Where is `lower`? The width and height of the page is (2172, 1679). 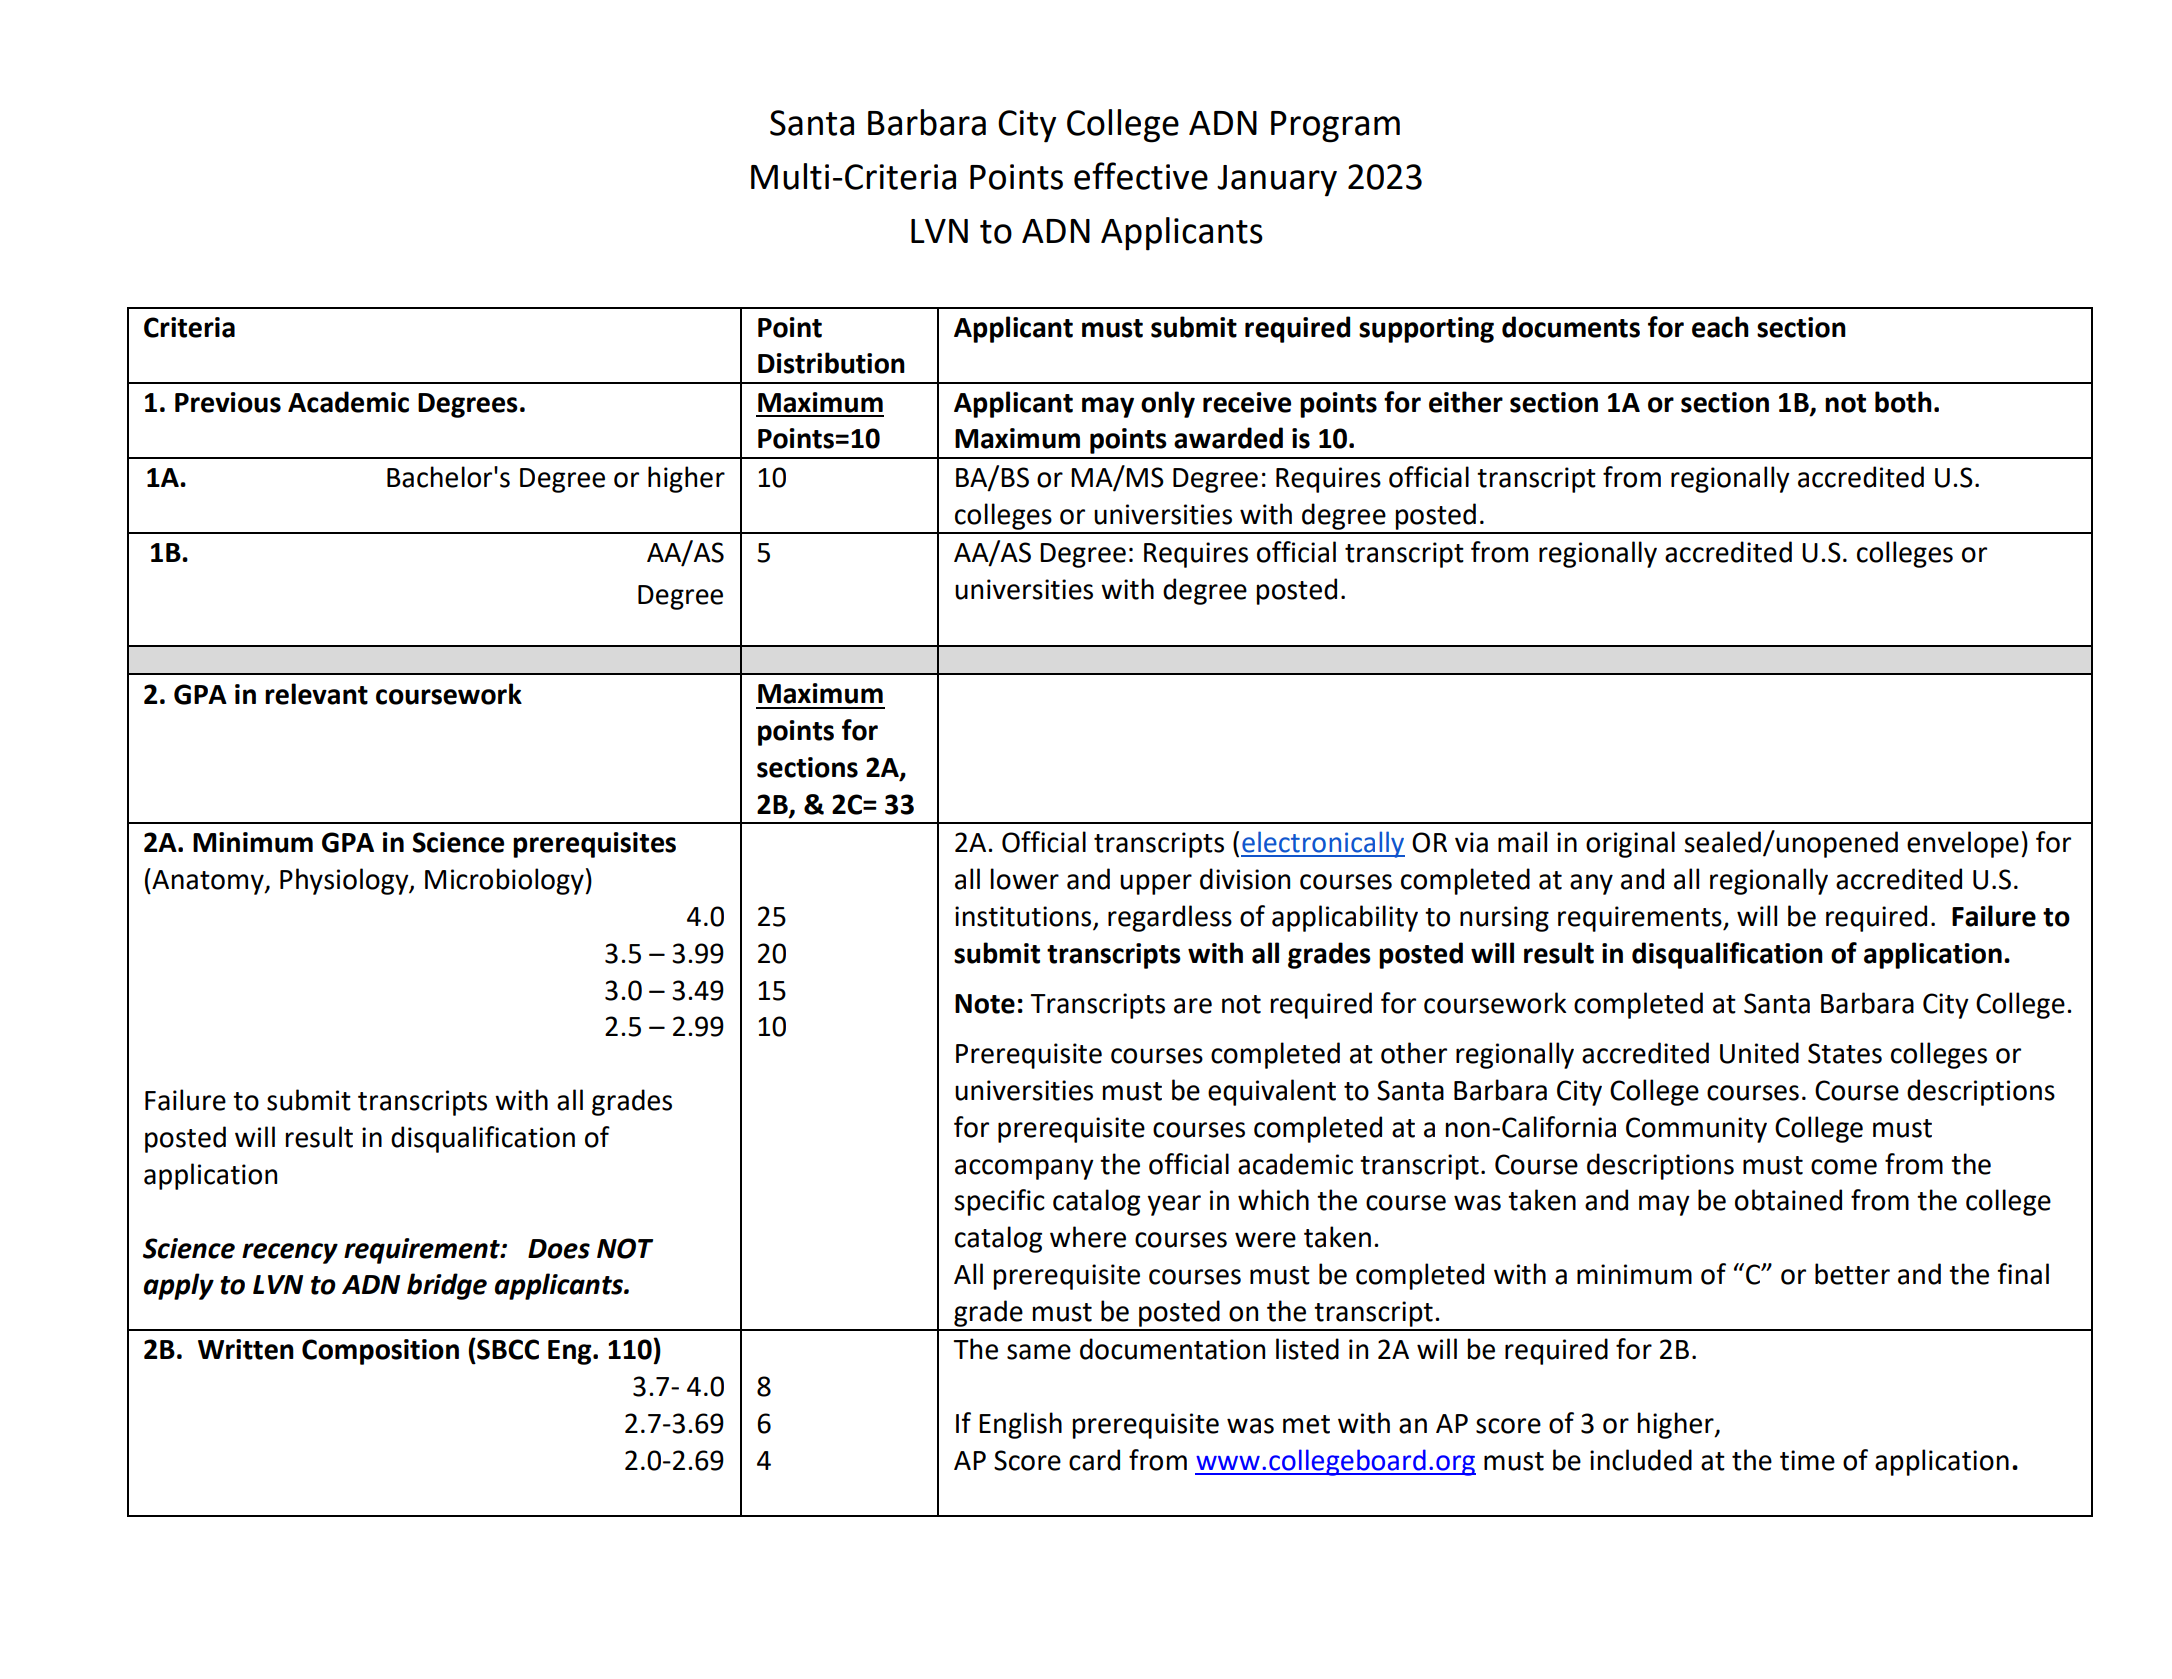 lower is located at coordinates (1025, 879).
